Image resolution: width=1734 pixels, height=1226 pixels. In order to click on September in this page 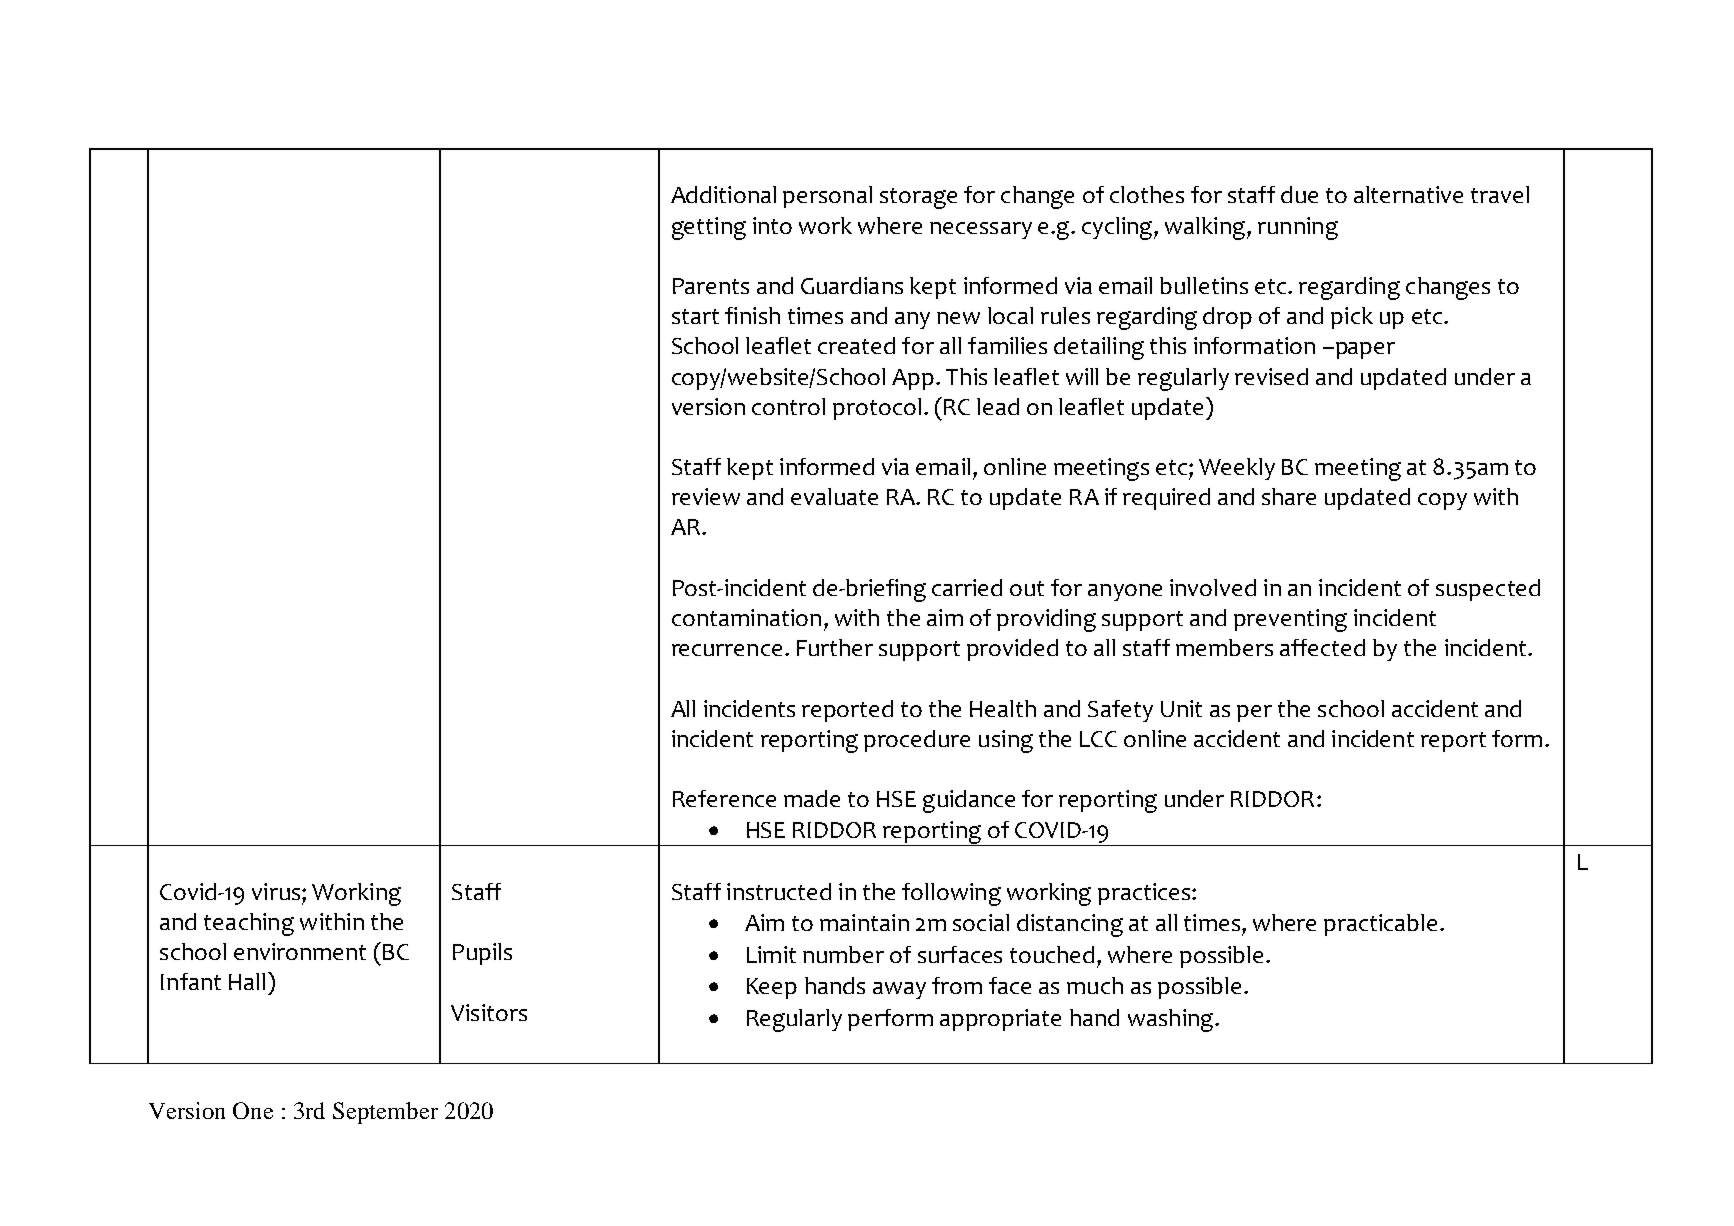, I will do `click(385, 1113)`.
